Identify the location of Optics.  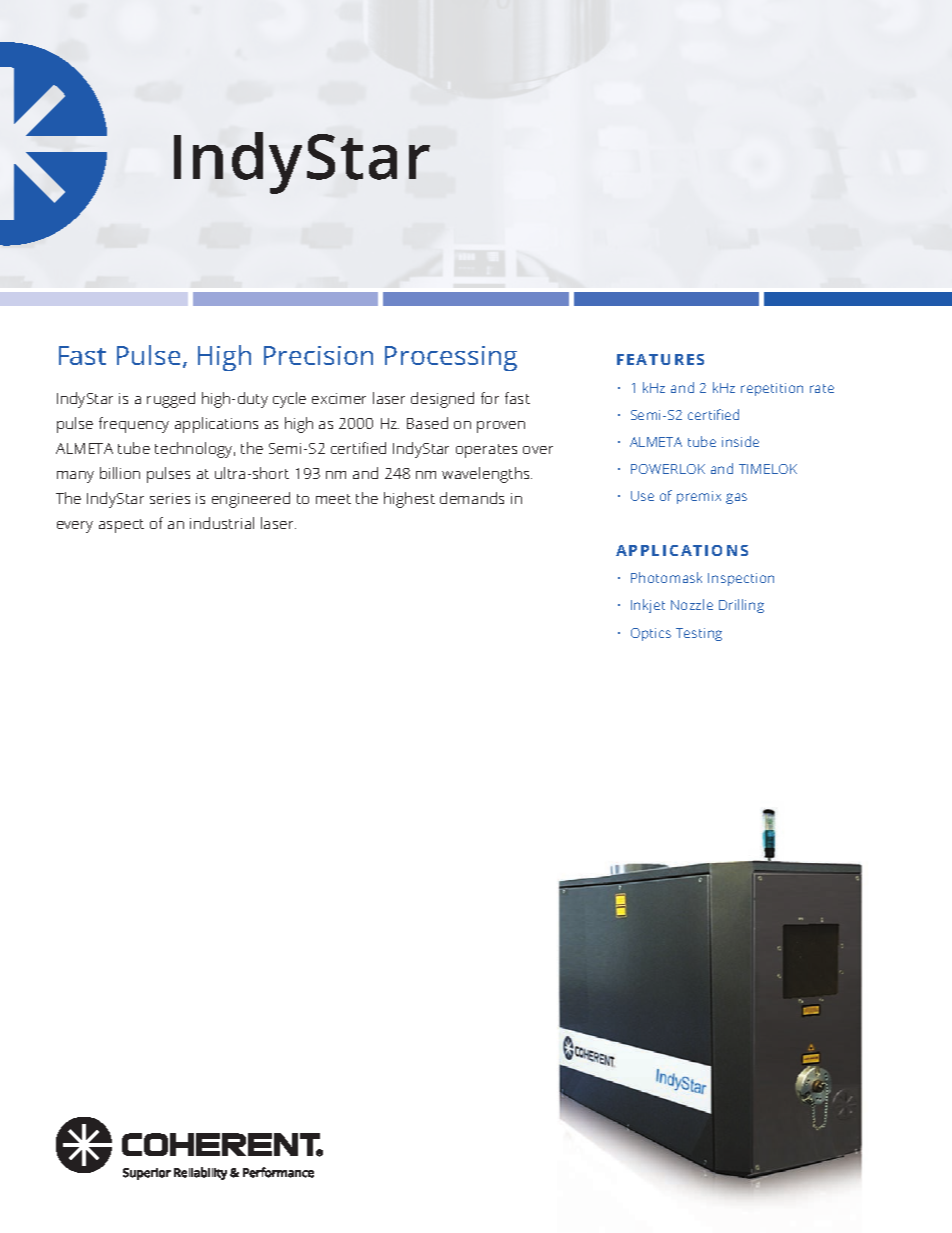
(651, 634).
